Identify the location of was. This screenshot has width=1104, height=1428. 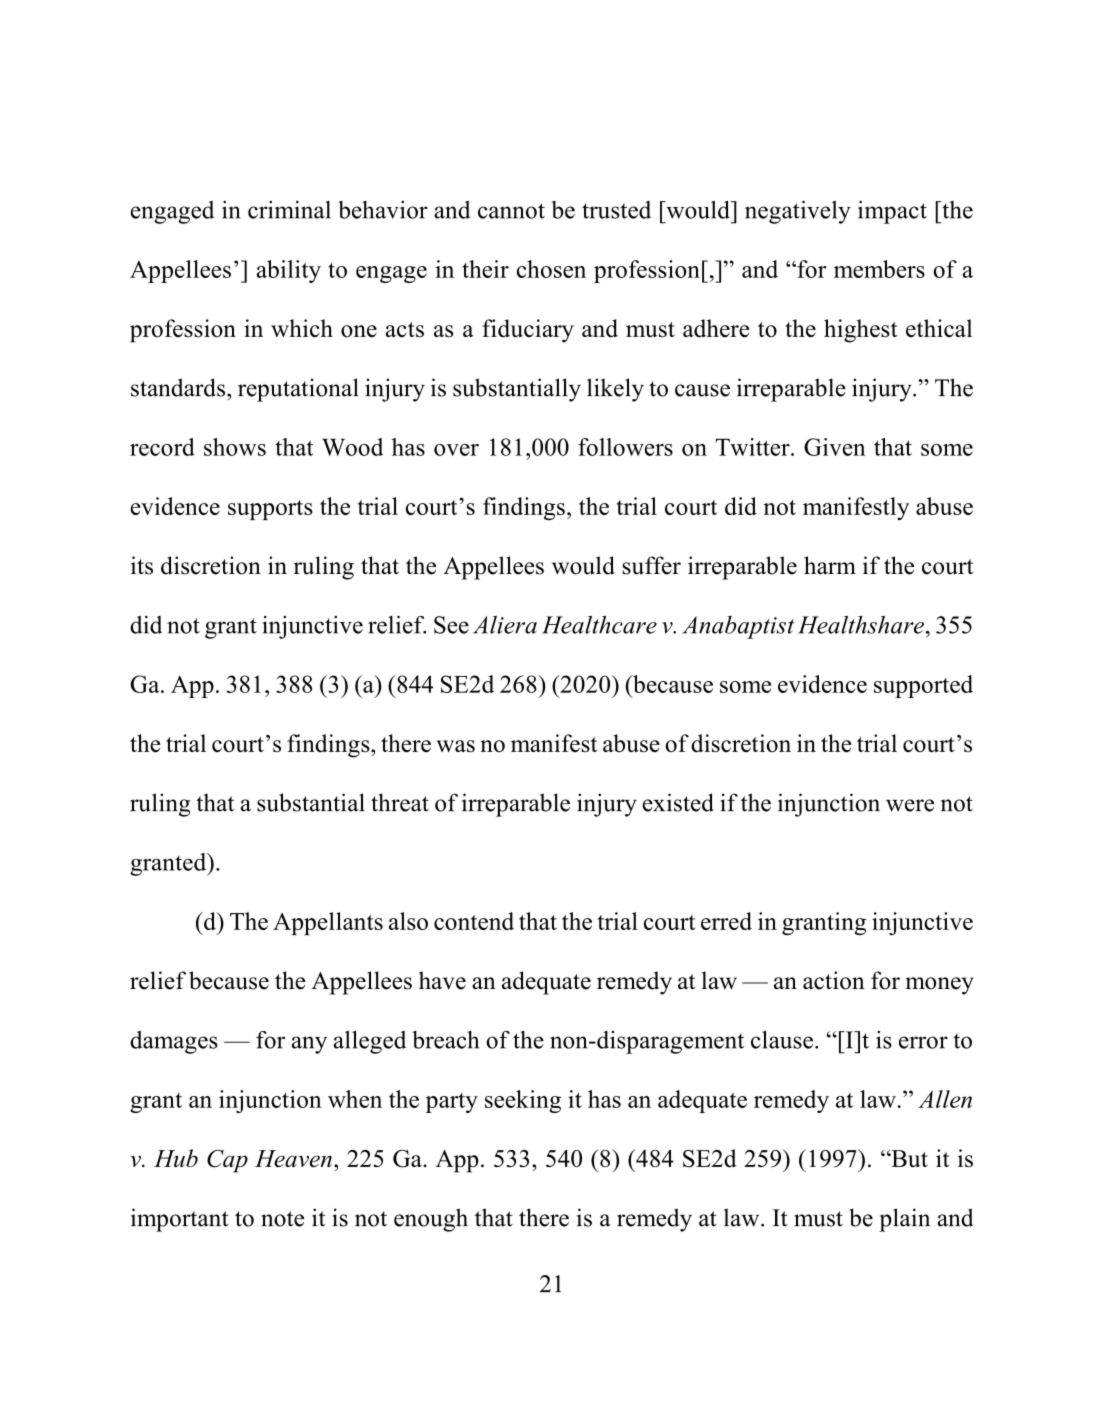
(455, 746).
